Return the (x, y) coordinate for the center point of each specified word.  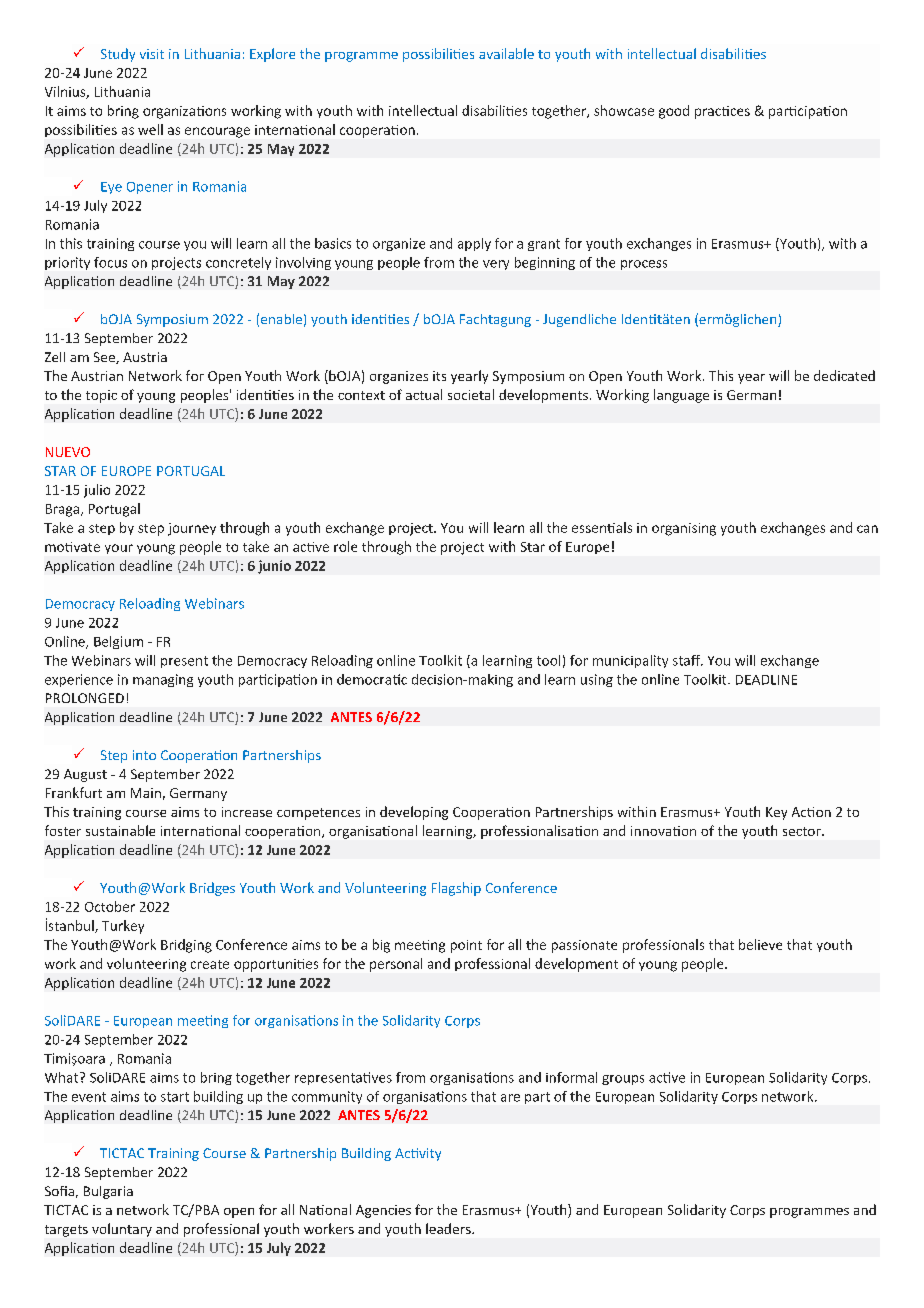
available (506, 53)
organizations (184, 112)
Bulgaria (108, 1192)
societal (471, 394)
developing (414, 813)
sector (803, 831)
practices (722, 112)
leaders (449, 1228)
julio (97, 491)
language (681, 396)
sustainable (120, 830)
